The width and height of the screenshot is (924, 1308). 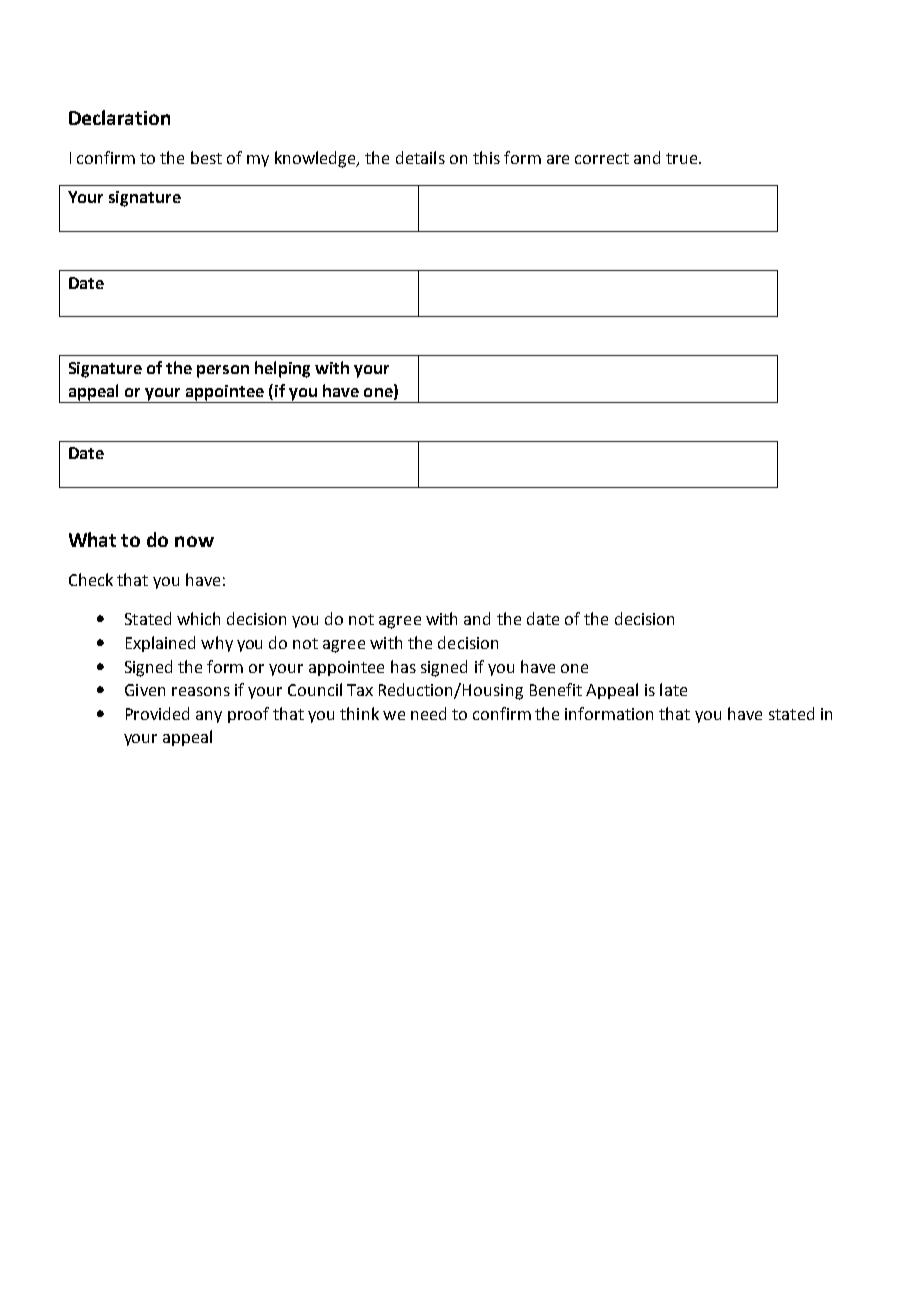 I want to click on Declaration, so click(x=119, y=117).
